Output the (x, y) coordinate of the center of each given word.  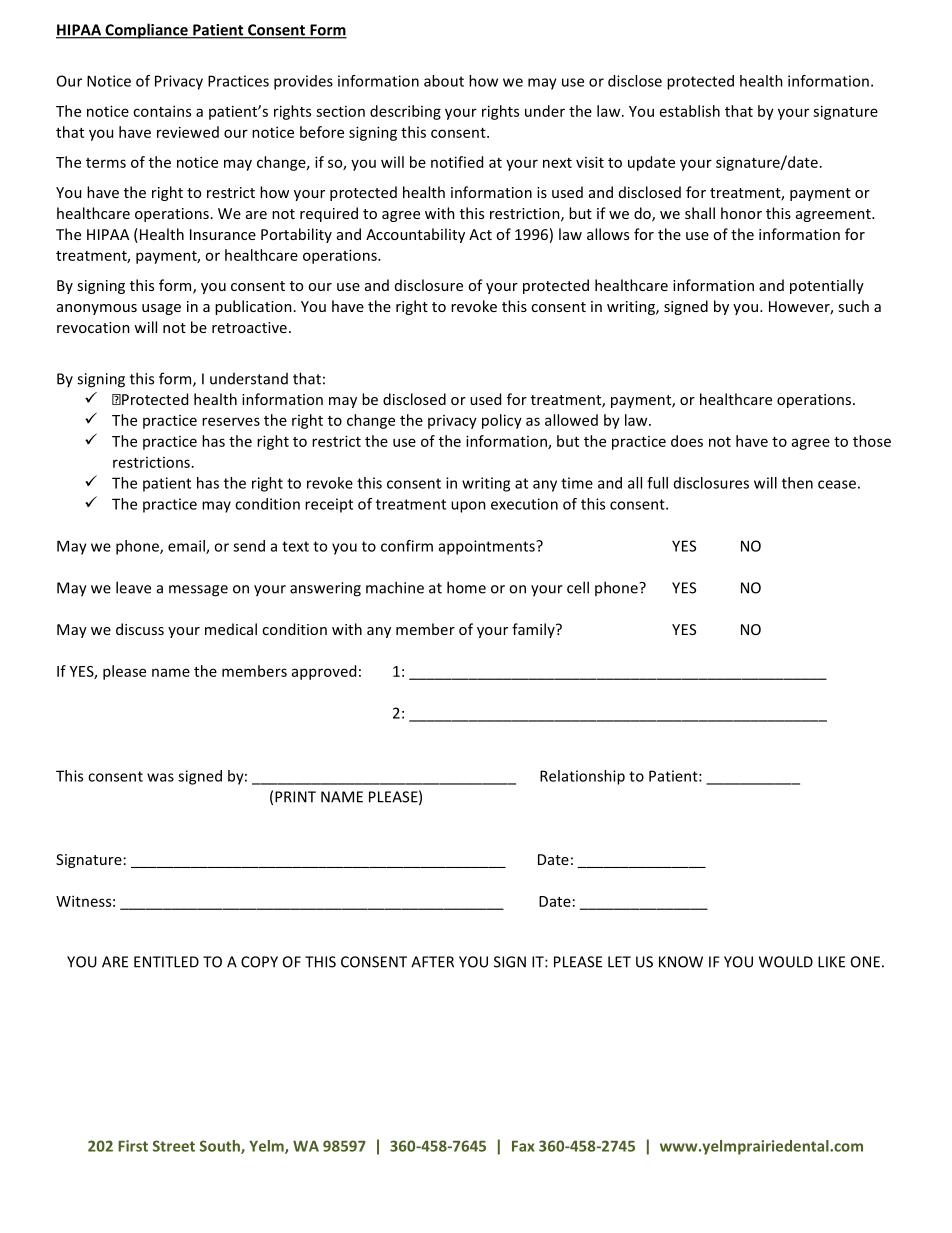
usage (161, 309)
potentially (827, 286)
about (444, 81)
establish (690, 111)
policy (502, 421)
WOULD (786, 962)
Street (174, 1146)
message (198, 591)
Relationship (582, 777)
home (466, 587)
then (797, 483)
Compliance (146, 31)
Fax (523, 1146)
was (160, 777)
